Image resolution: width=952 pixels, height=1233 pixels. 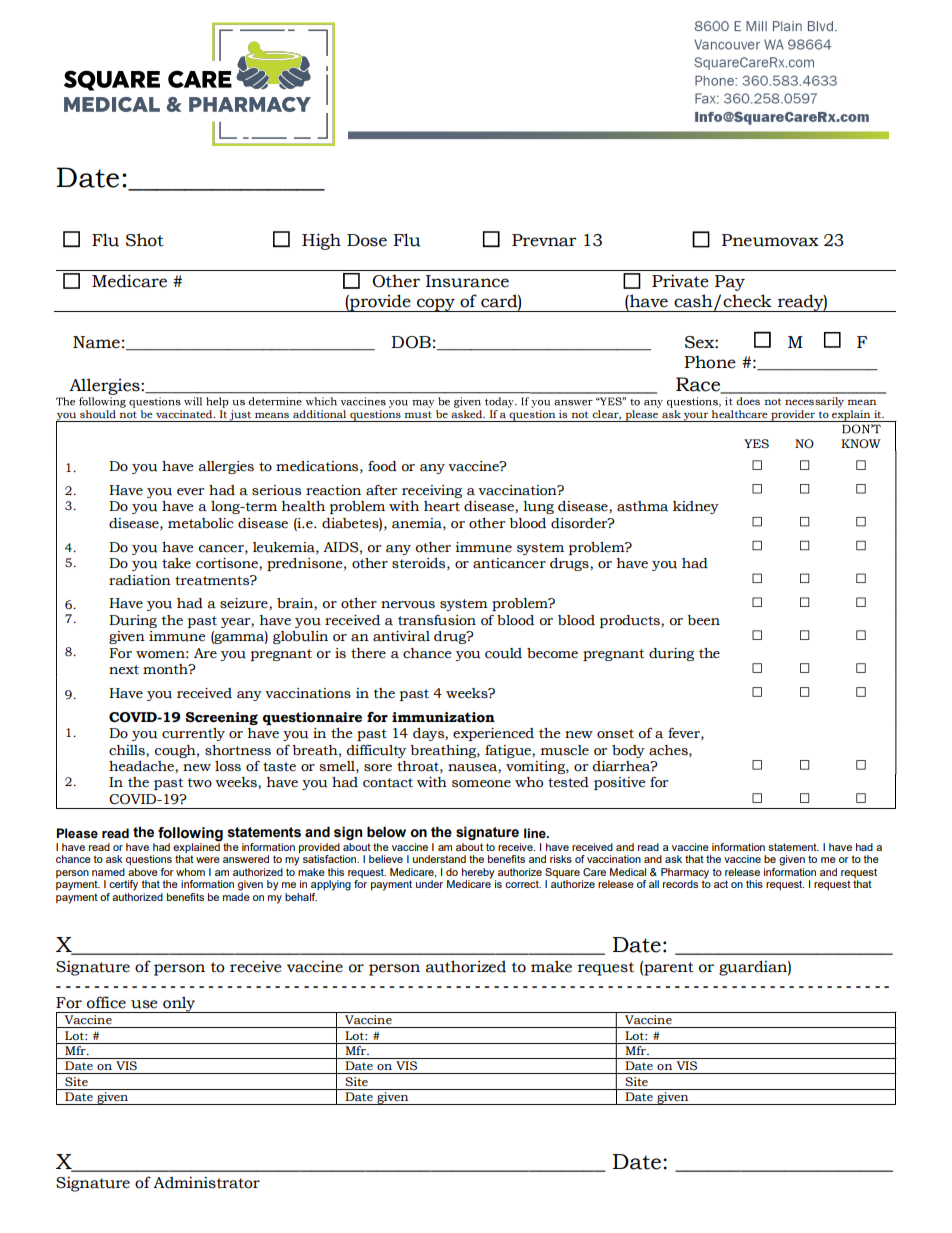 I want to click on Private, so click(x=680, y=281).
